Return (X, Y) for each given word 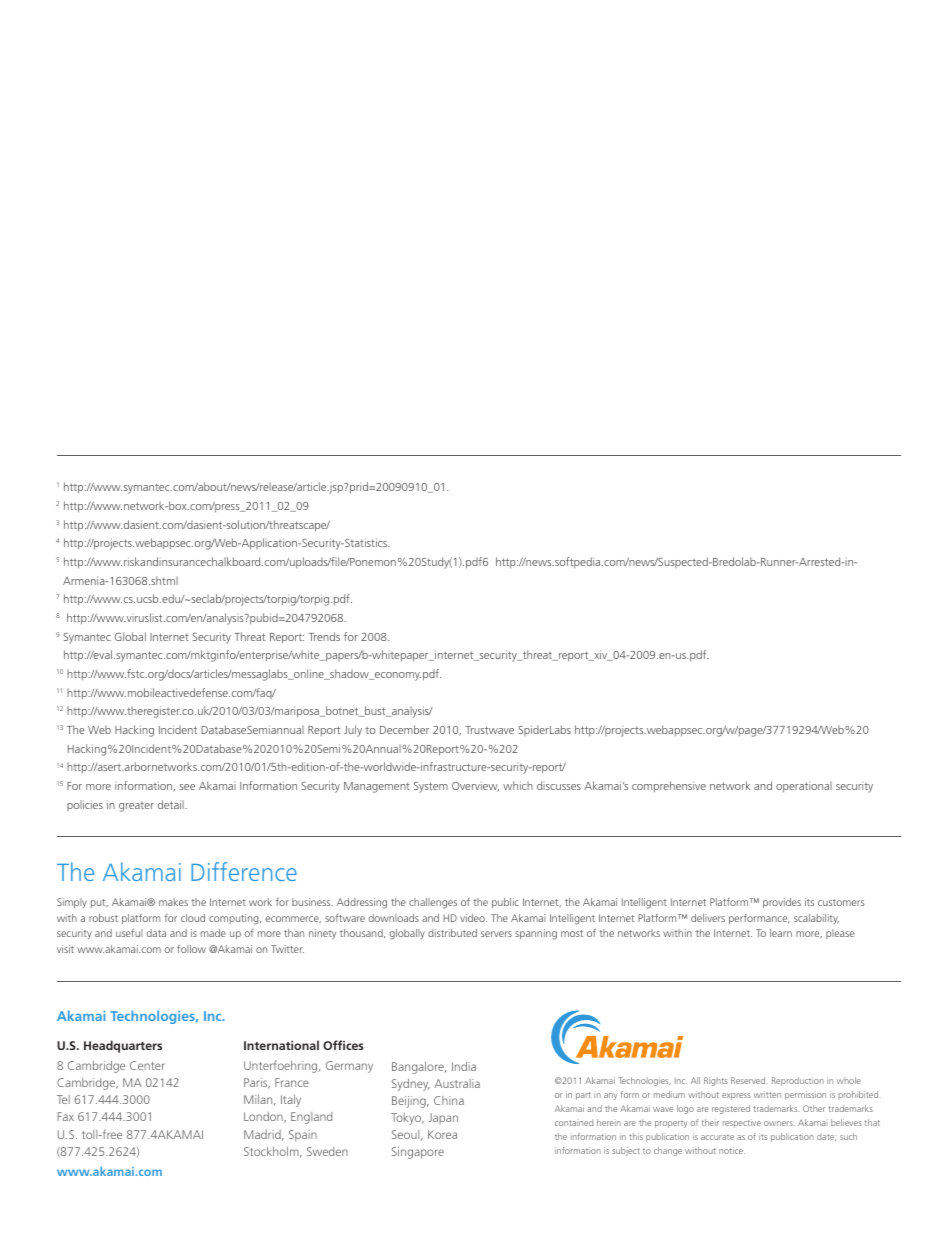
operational (804, 787)
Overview (475, 786)
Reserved (749, 1080)
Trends (324, 636)
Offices (343, 1045)
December (404, 729)
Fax (66, 1116)
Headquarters (123, 1046)
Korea (442, 1134)
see (187, 787)
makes (173, 902)
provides (782, 903)
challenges (433, 903)
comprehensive (669, 786)
